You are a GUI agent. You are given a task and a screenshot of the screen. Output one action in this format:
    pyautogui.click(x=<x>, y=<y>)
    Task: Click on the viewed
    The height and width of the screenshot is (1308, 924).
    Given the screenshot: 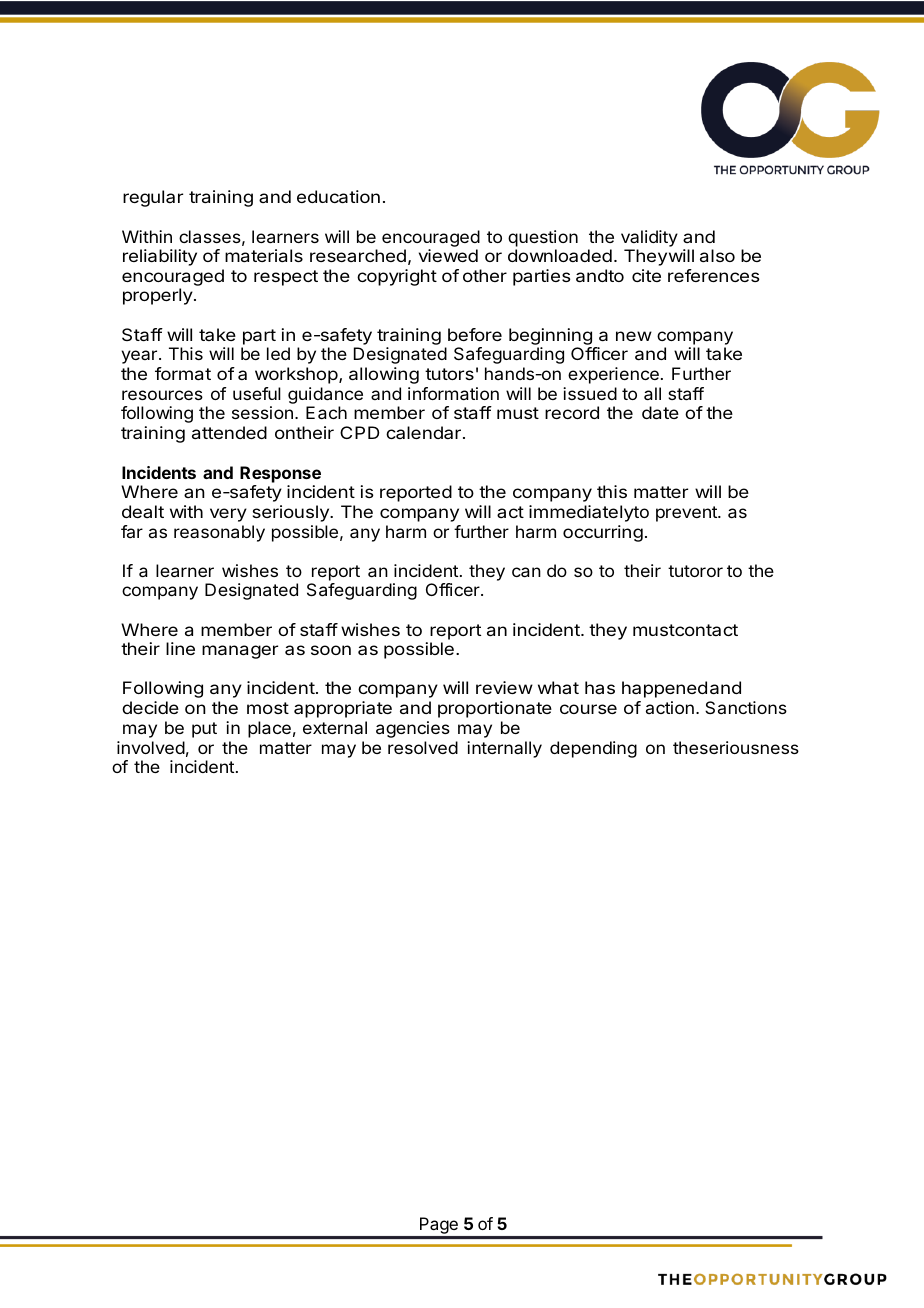 What is the action you would take?
    pyautogui.click(x=448, y=255)
